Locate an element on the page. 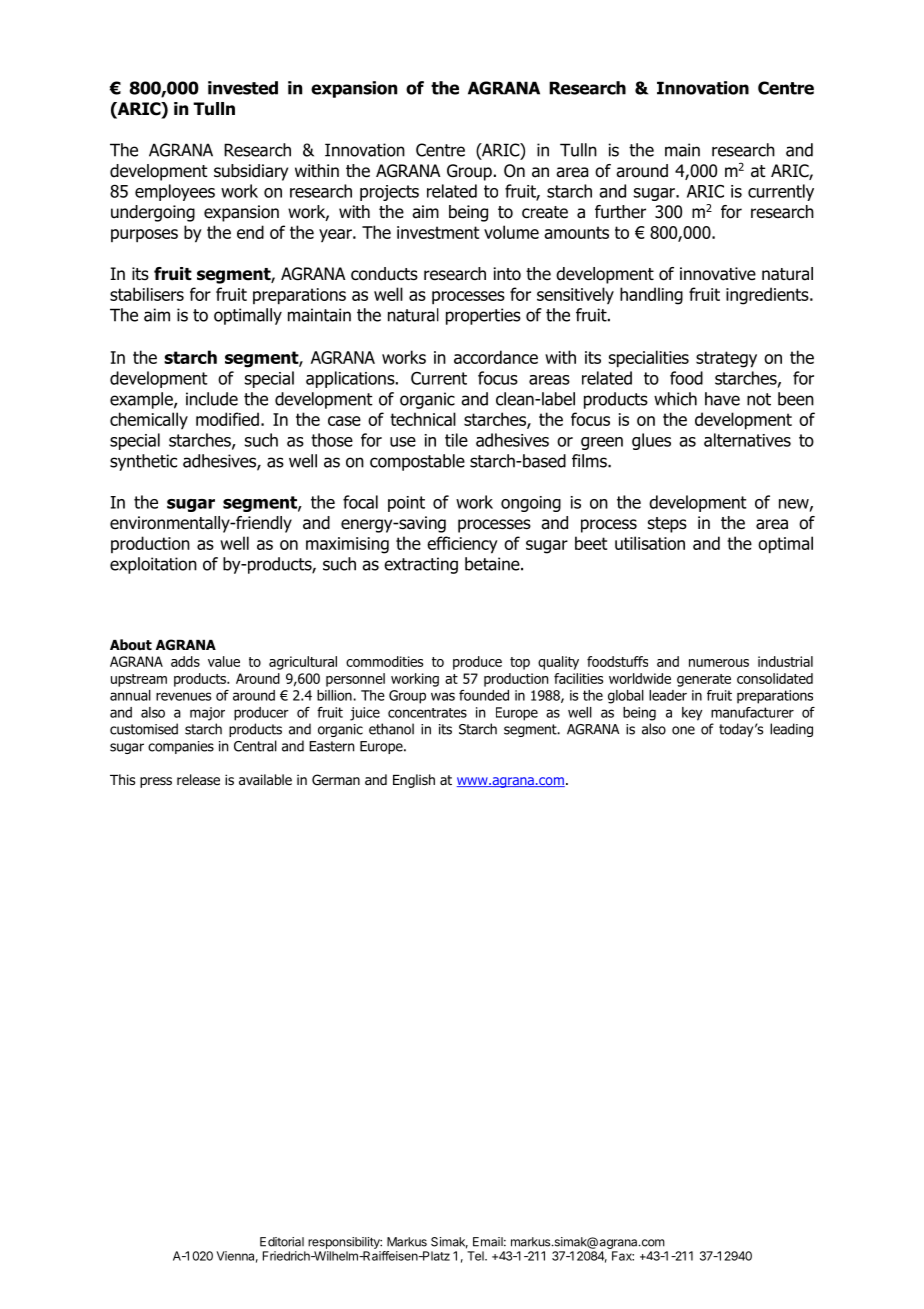 This page has width=924, height=1309. release is located at coordinates (198, 780).
